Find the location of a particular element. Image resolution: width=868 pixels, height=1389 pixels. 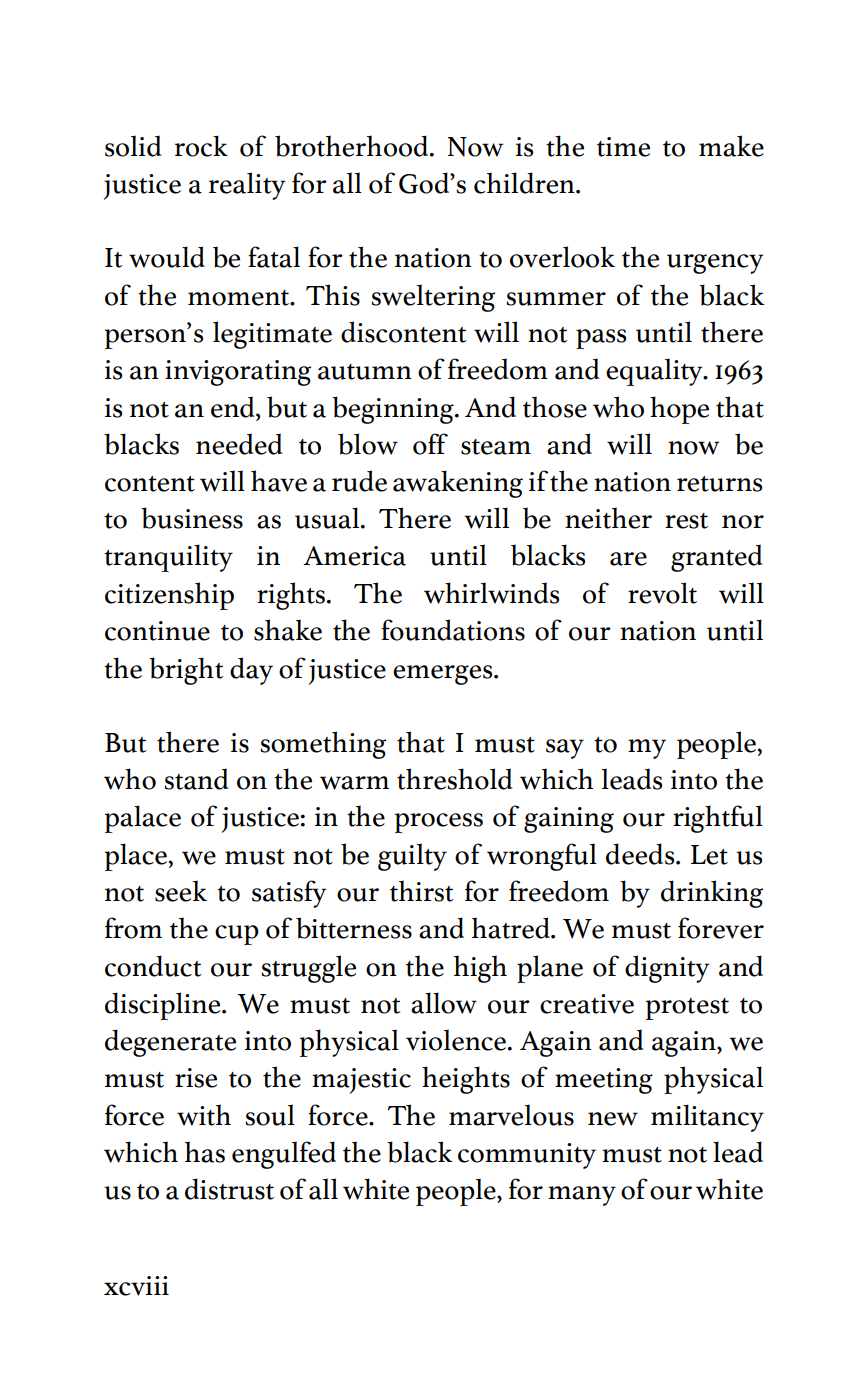

children is located at coordinates (525, 183).
